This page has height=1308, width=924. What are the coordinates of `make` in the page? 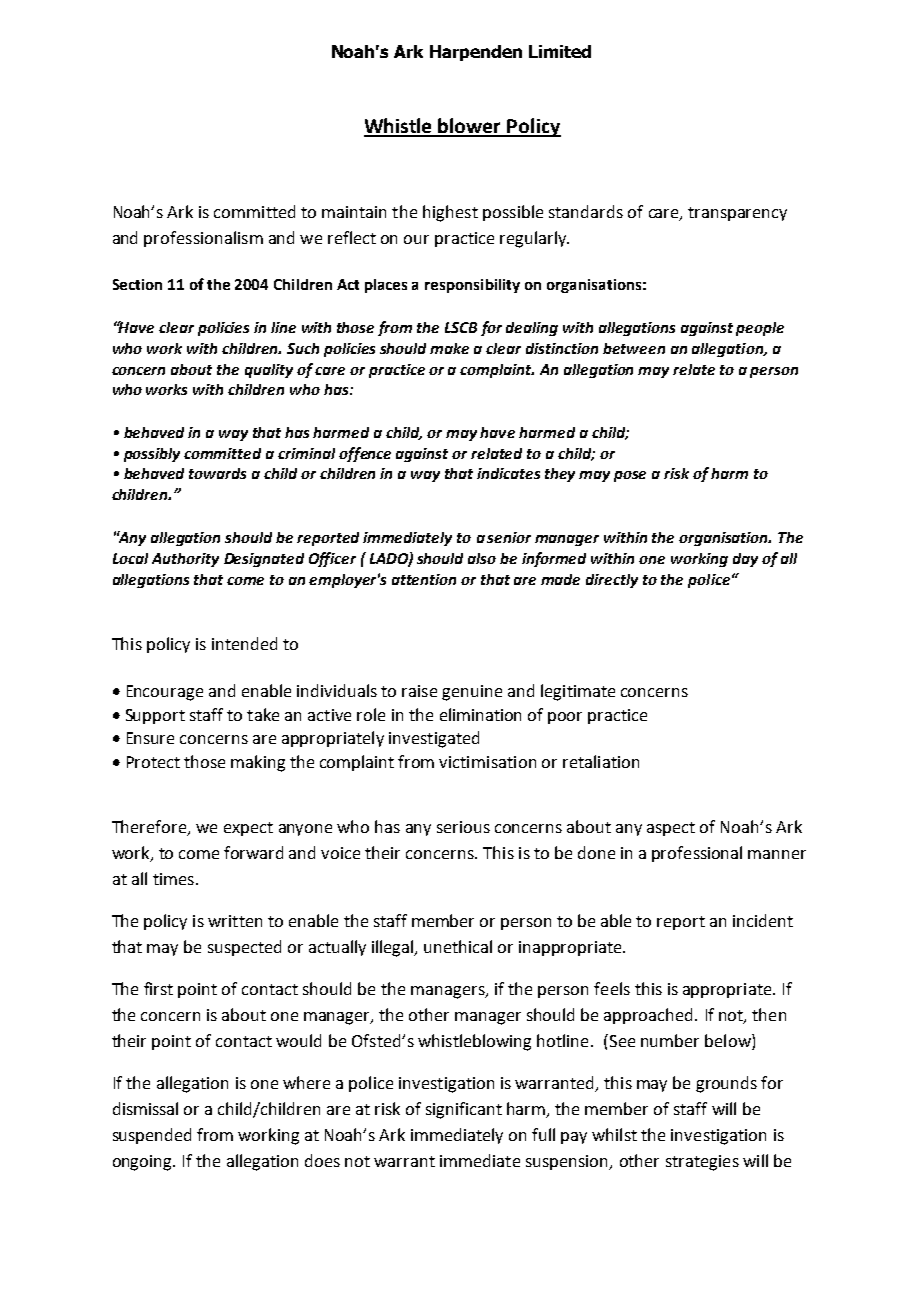 It's located at (449, 348).
